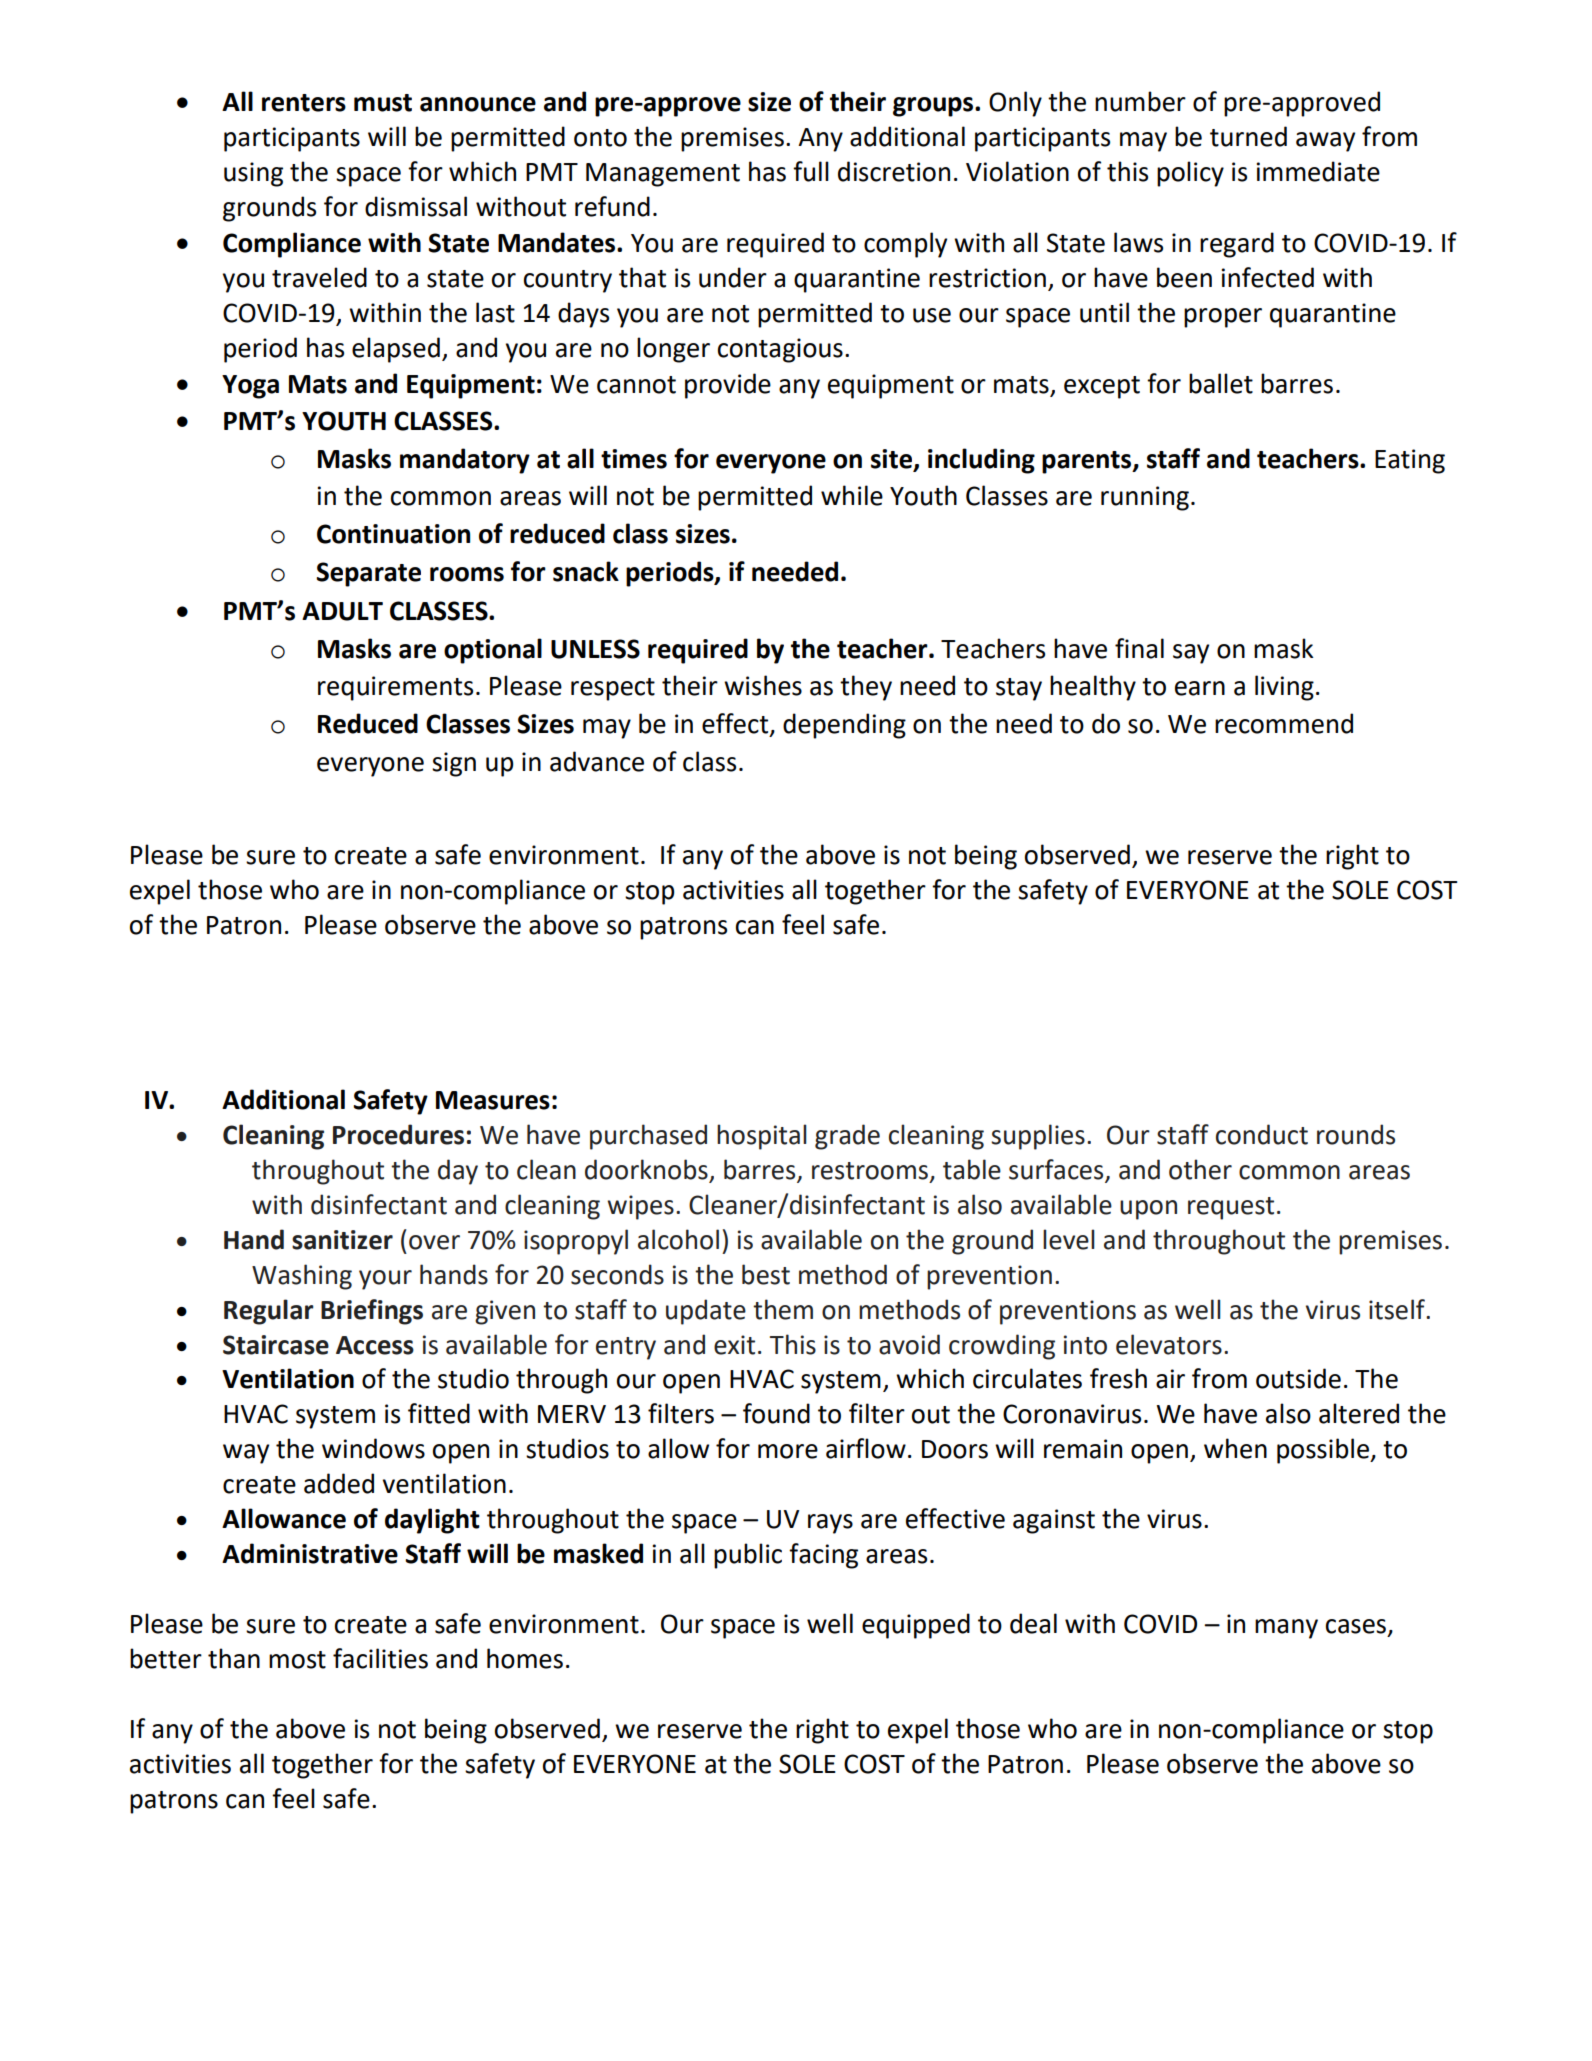 The height and width of the screenshot is (2061, 1592). What do you see at coordinates (1248, 136) in the screenshot?
I see `turned` at bounding box center [1248, 136].
